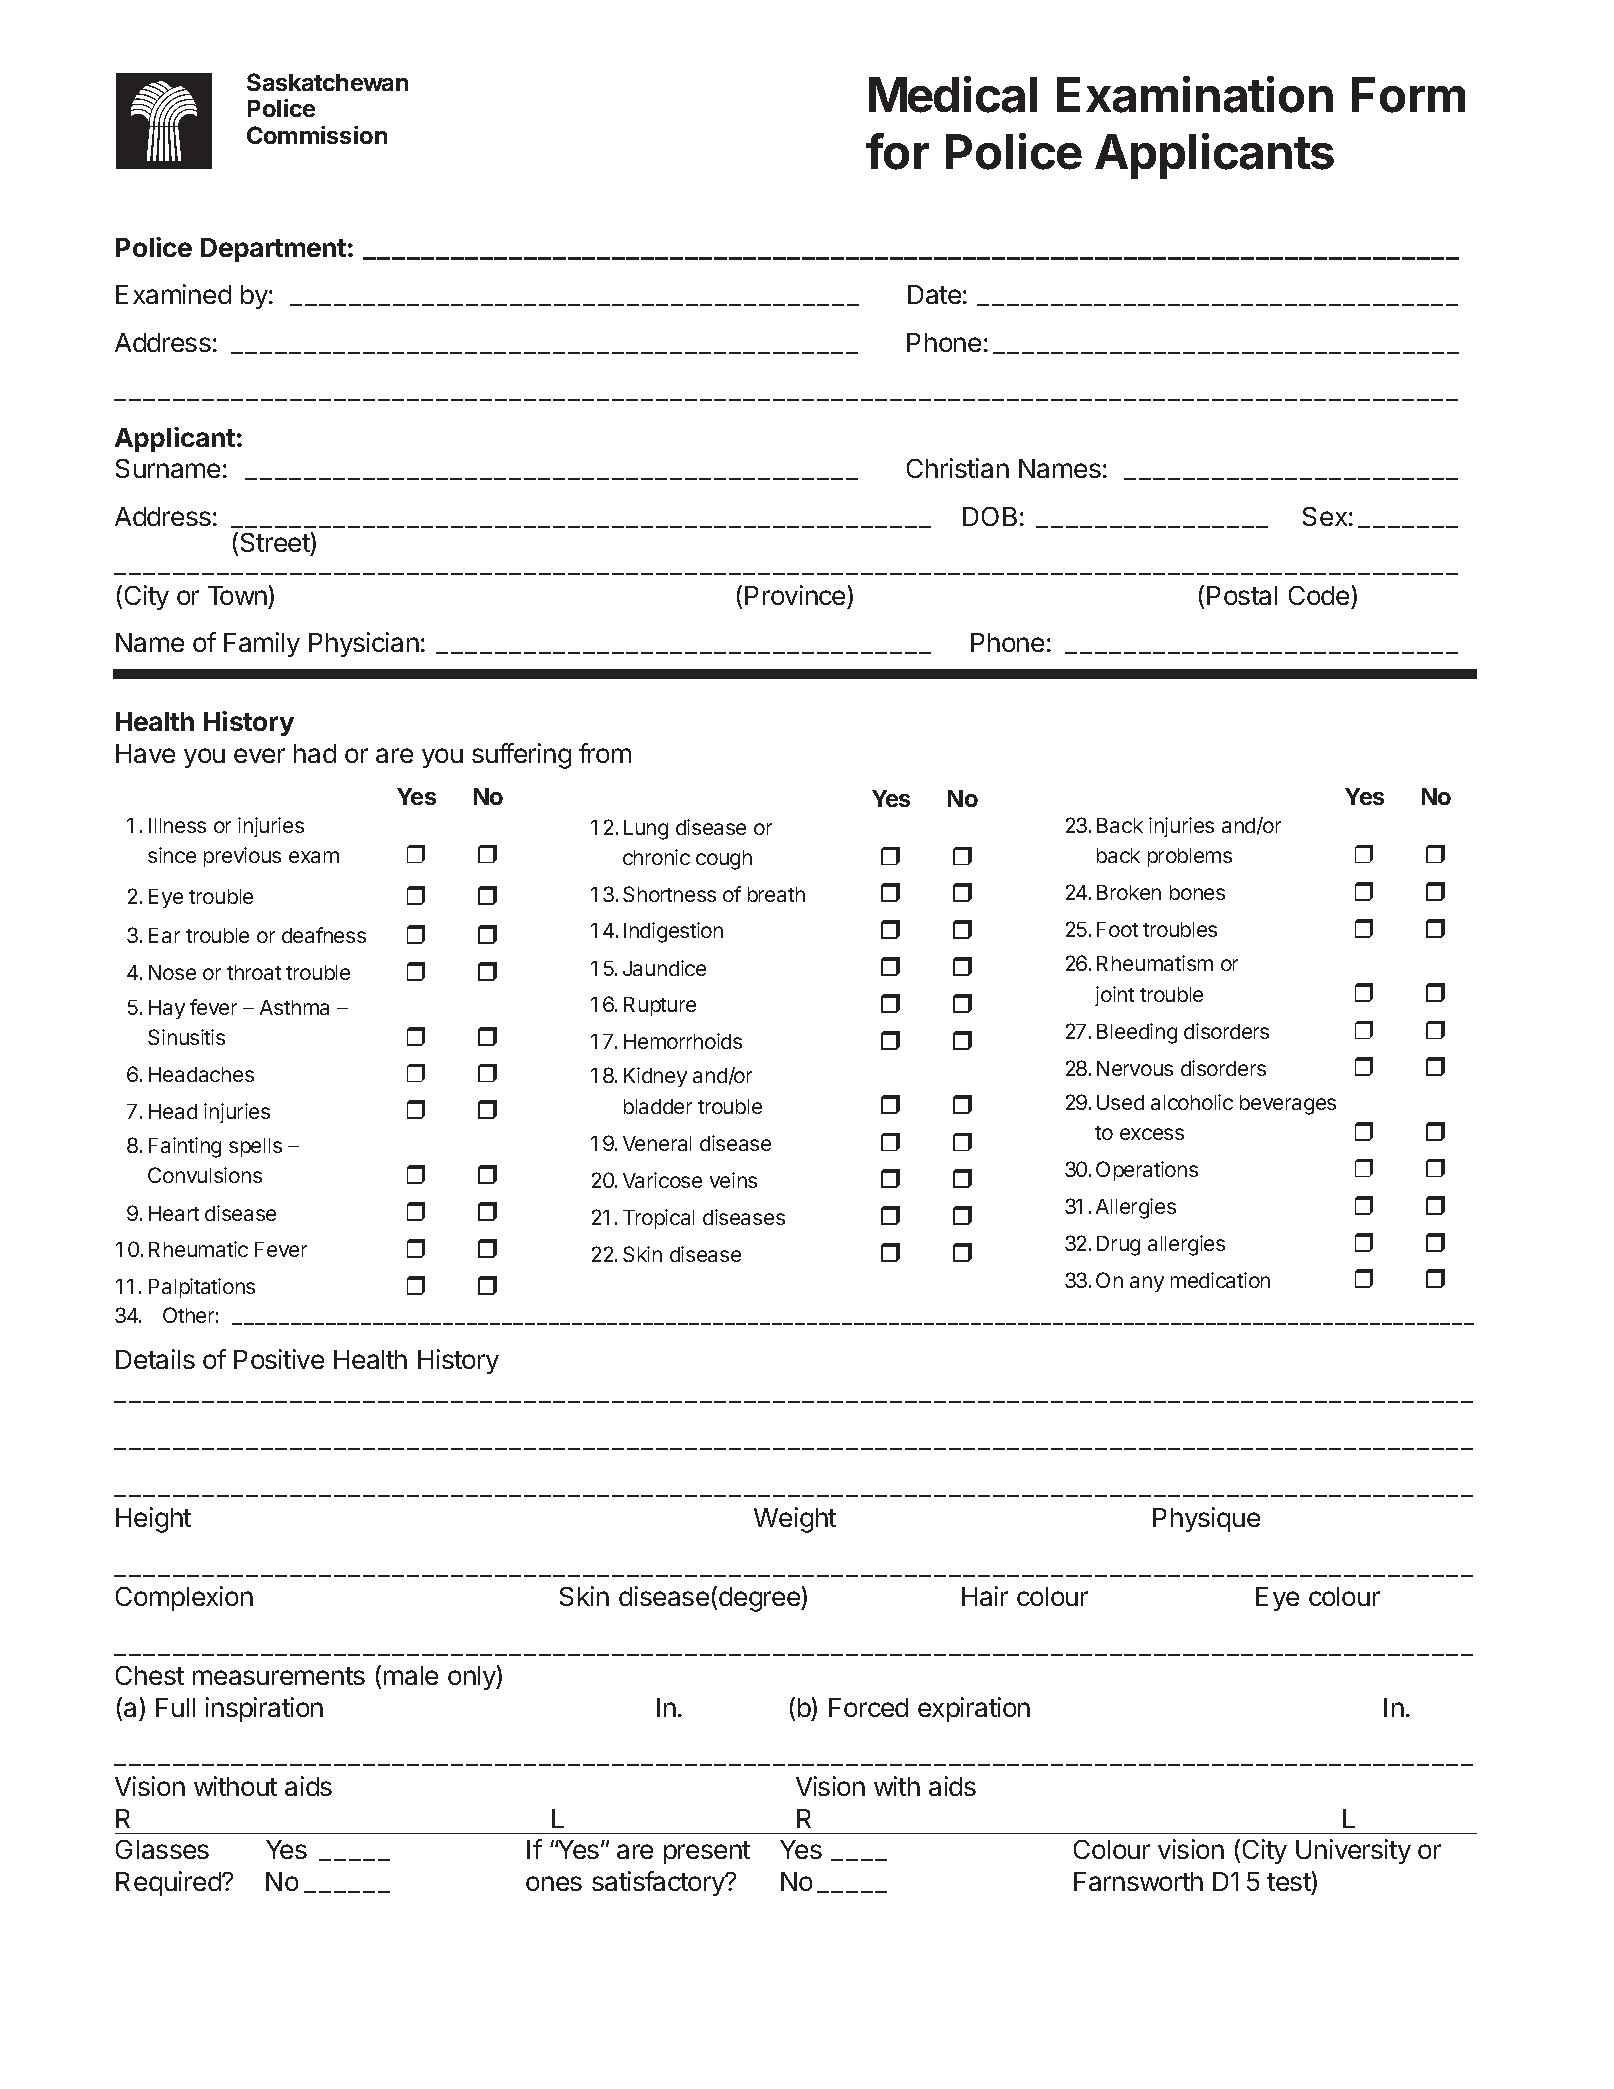  Describe the element at coordinates (294, 1007) in the document. I see `Asthma` at that location.
